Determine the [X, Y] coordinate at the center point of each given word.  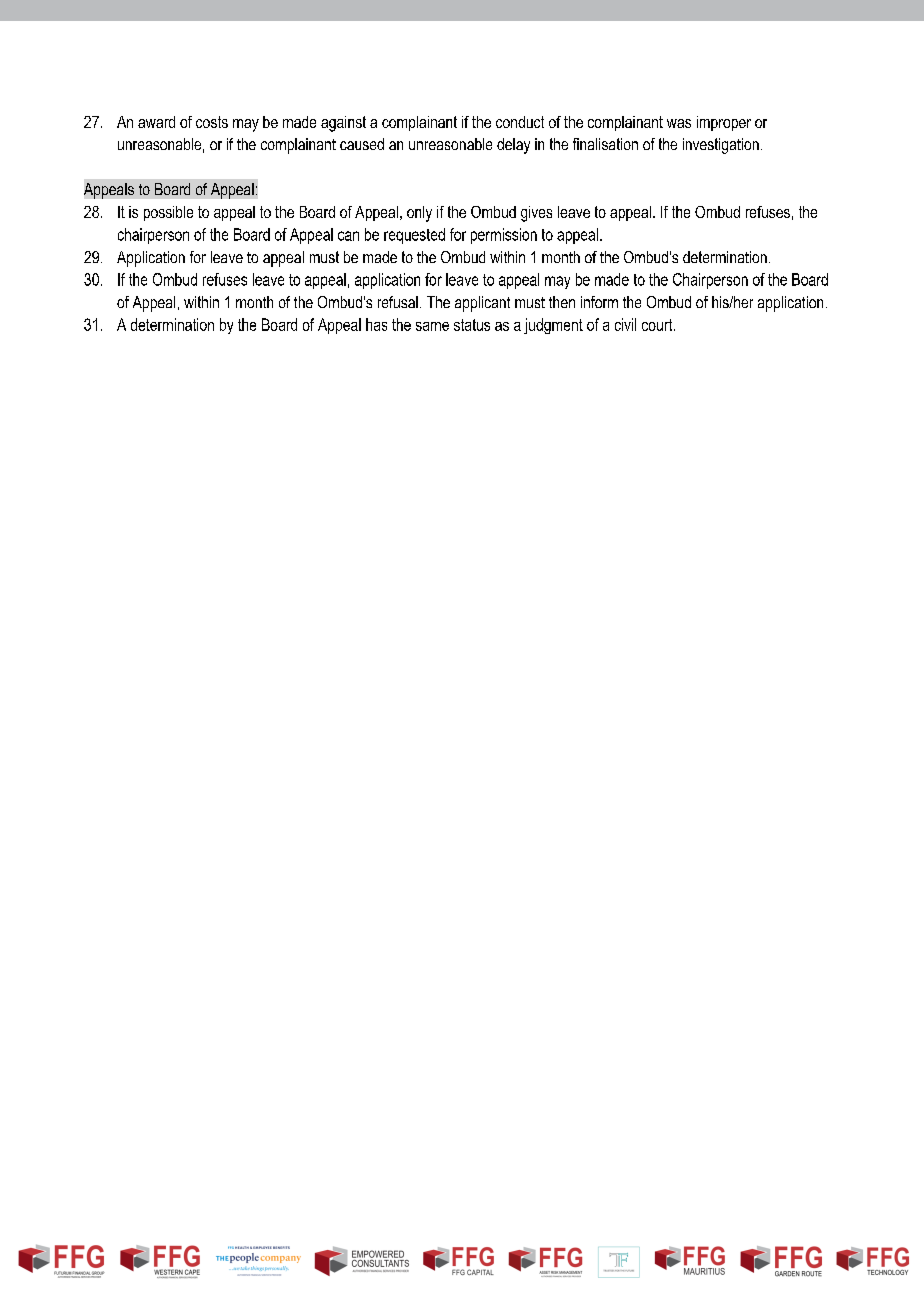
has [376, 324]
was [679, 123]
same [432, 326]
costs [212, 122]
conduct [520, 122]
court [658, 325]
